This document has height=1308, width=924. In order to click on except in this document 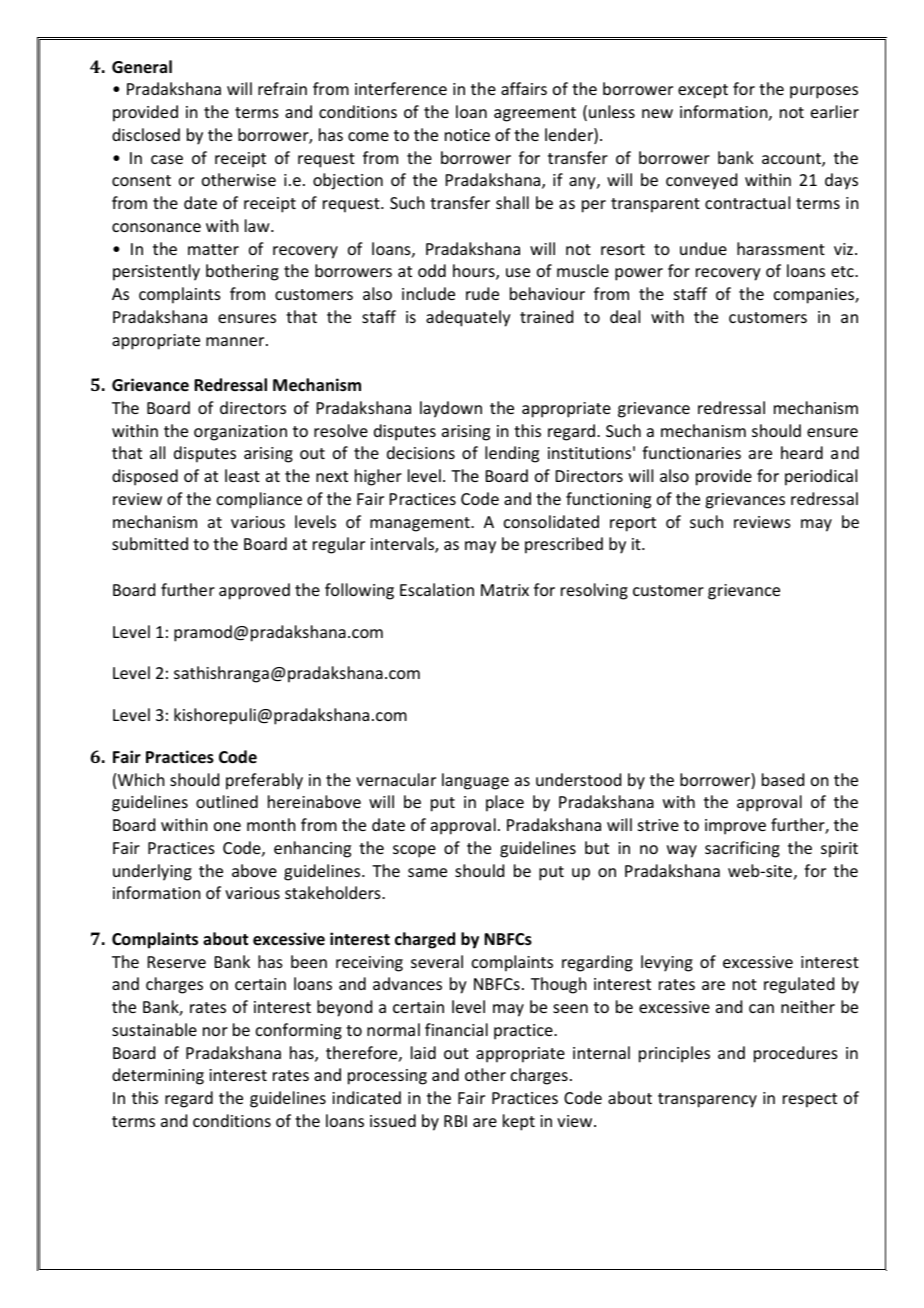, I will do `click(703, 91)`.
